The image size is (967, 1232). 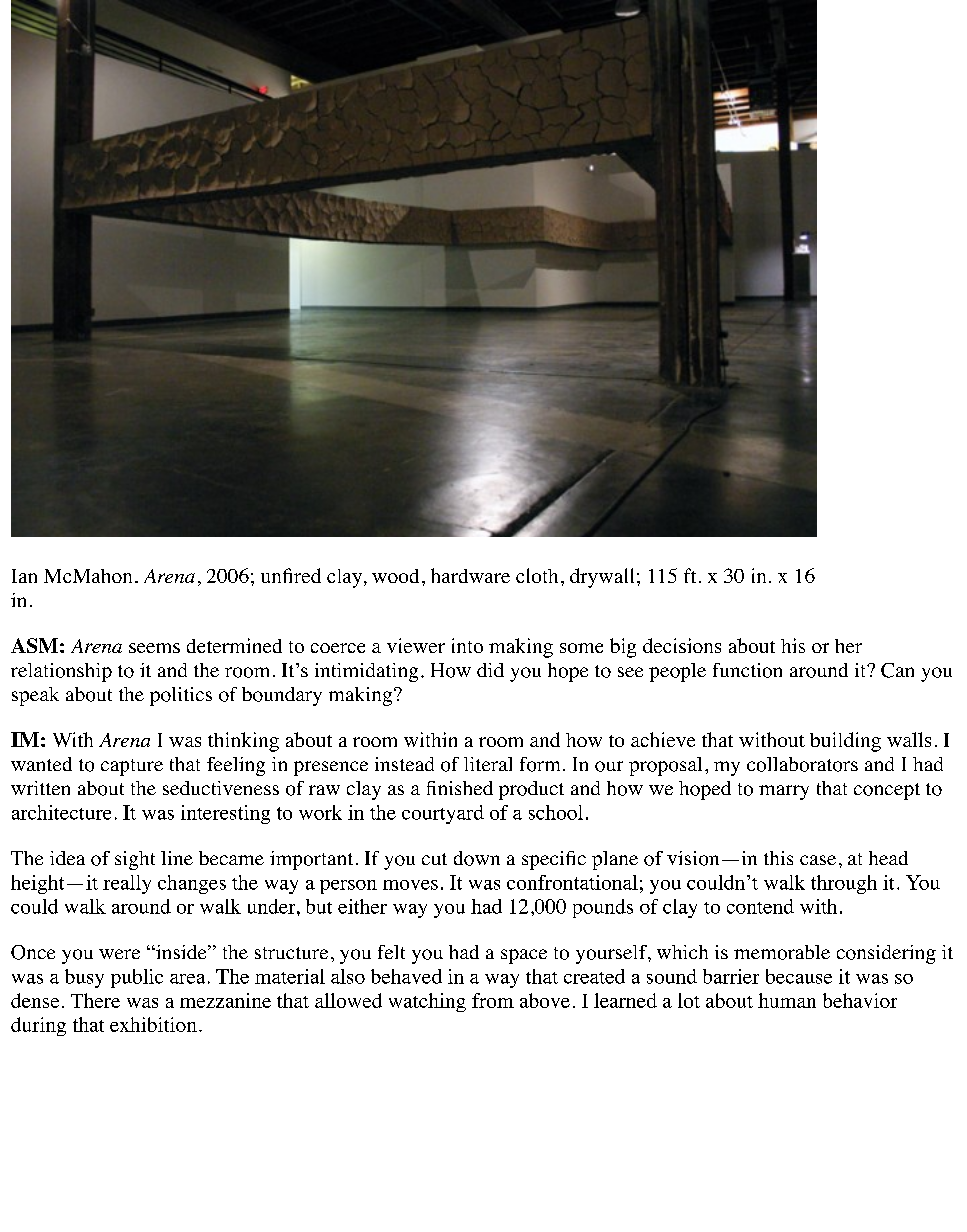 I want to click on marry, so click(x=784, y=792).
